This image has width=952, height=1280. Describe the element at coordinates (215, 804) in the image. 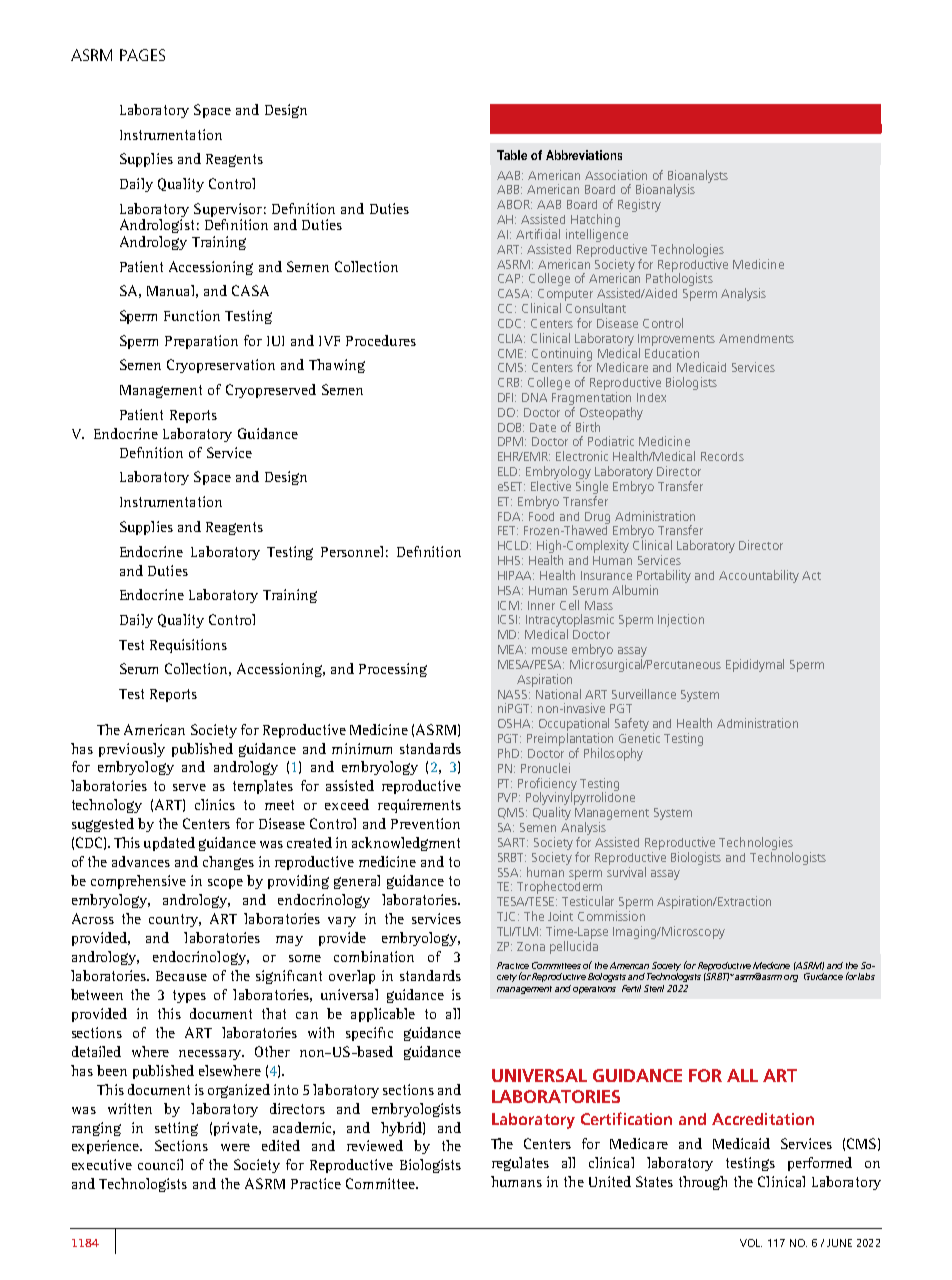

I see `clinics` at that location.
